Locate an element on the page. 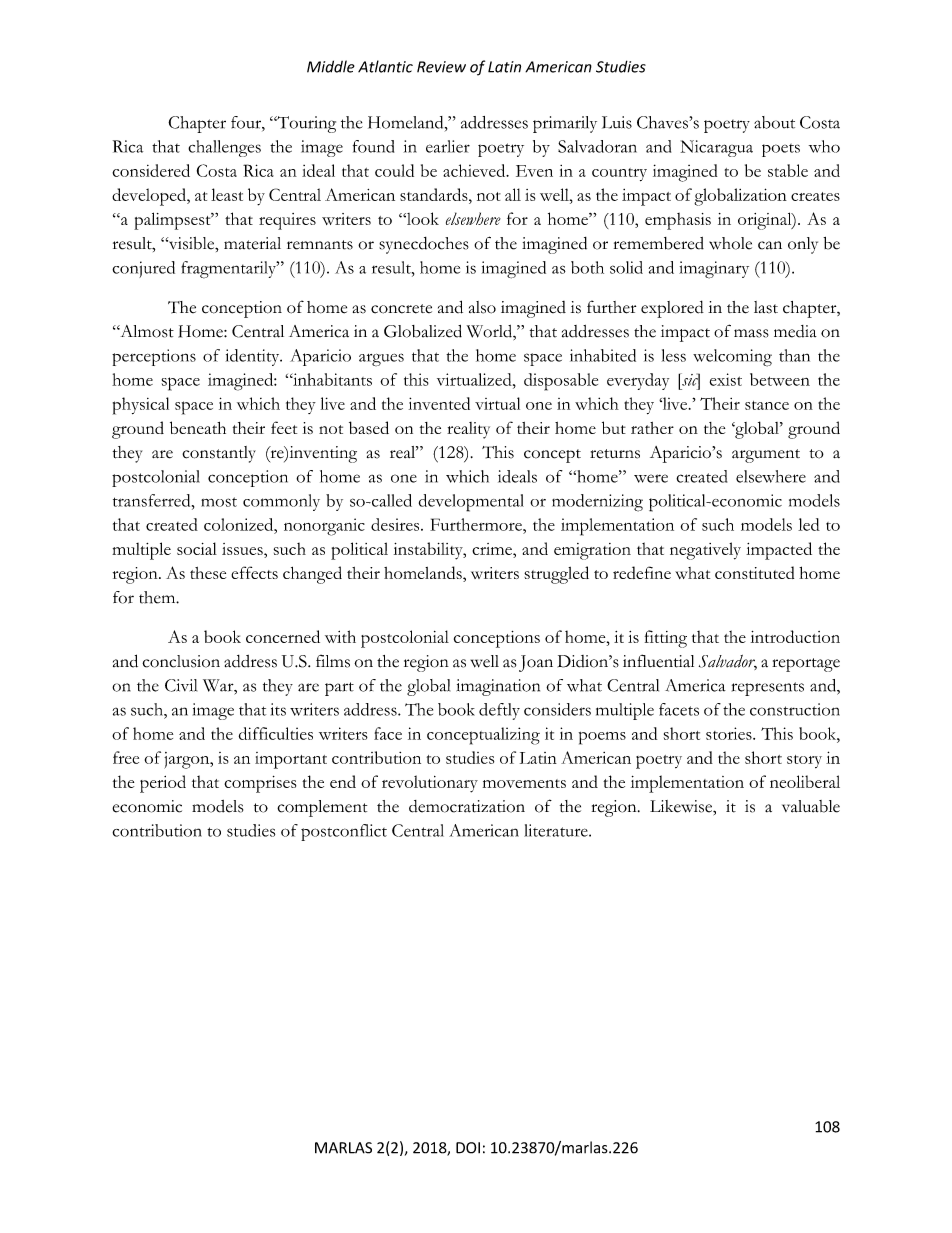 The height and width of the page is (1233, 952). identity is located at coordinates (254, 357).
